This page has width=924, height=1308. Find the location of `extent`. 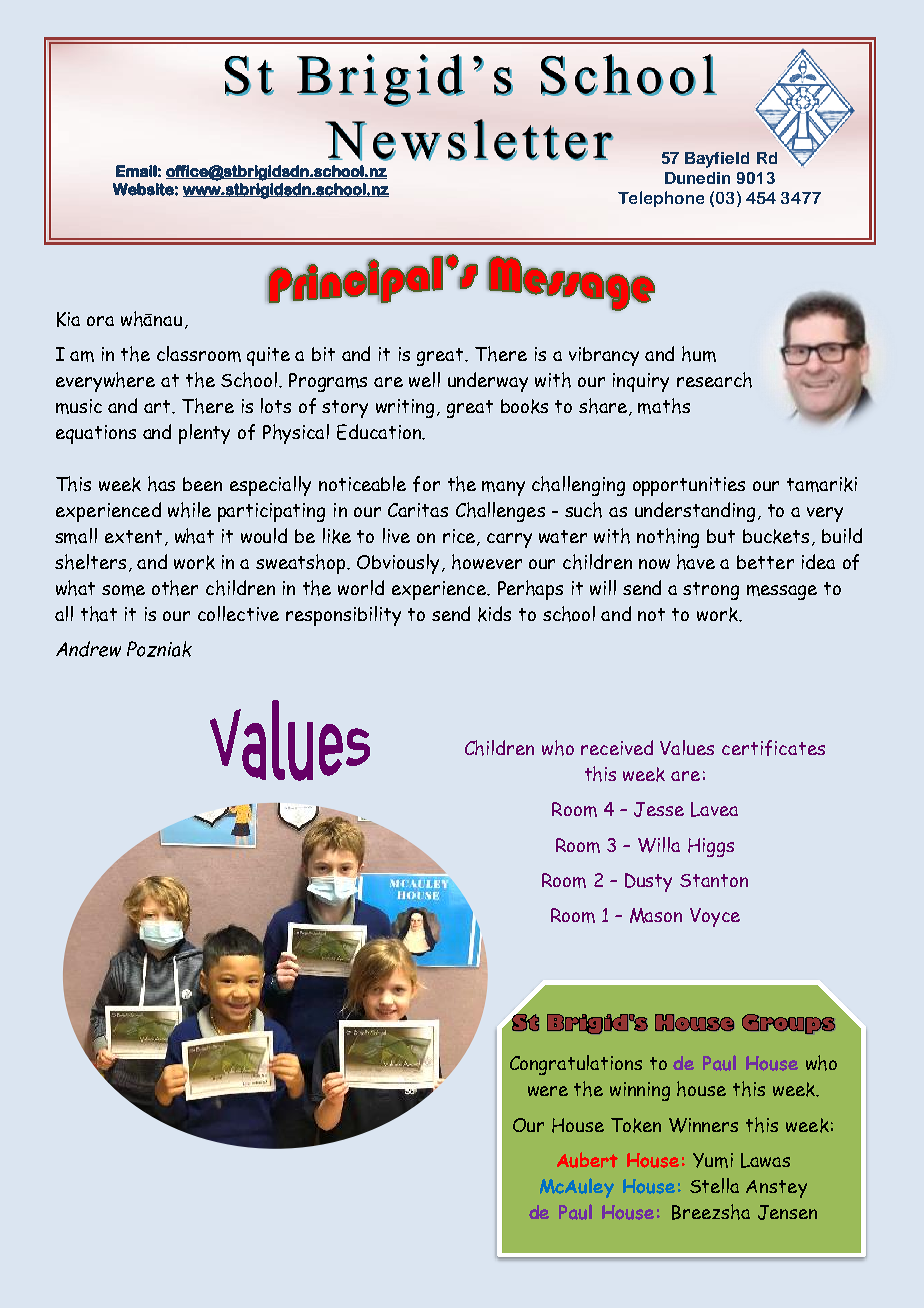

extent is located at coordinates (133, 536).
